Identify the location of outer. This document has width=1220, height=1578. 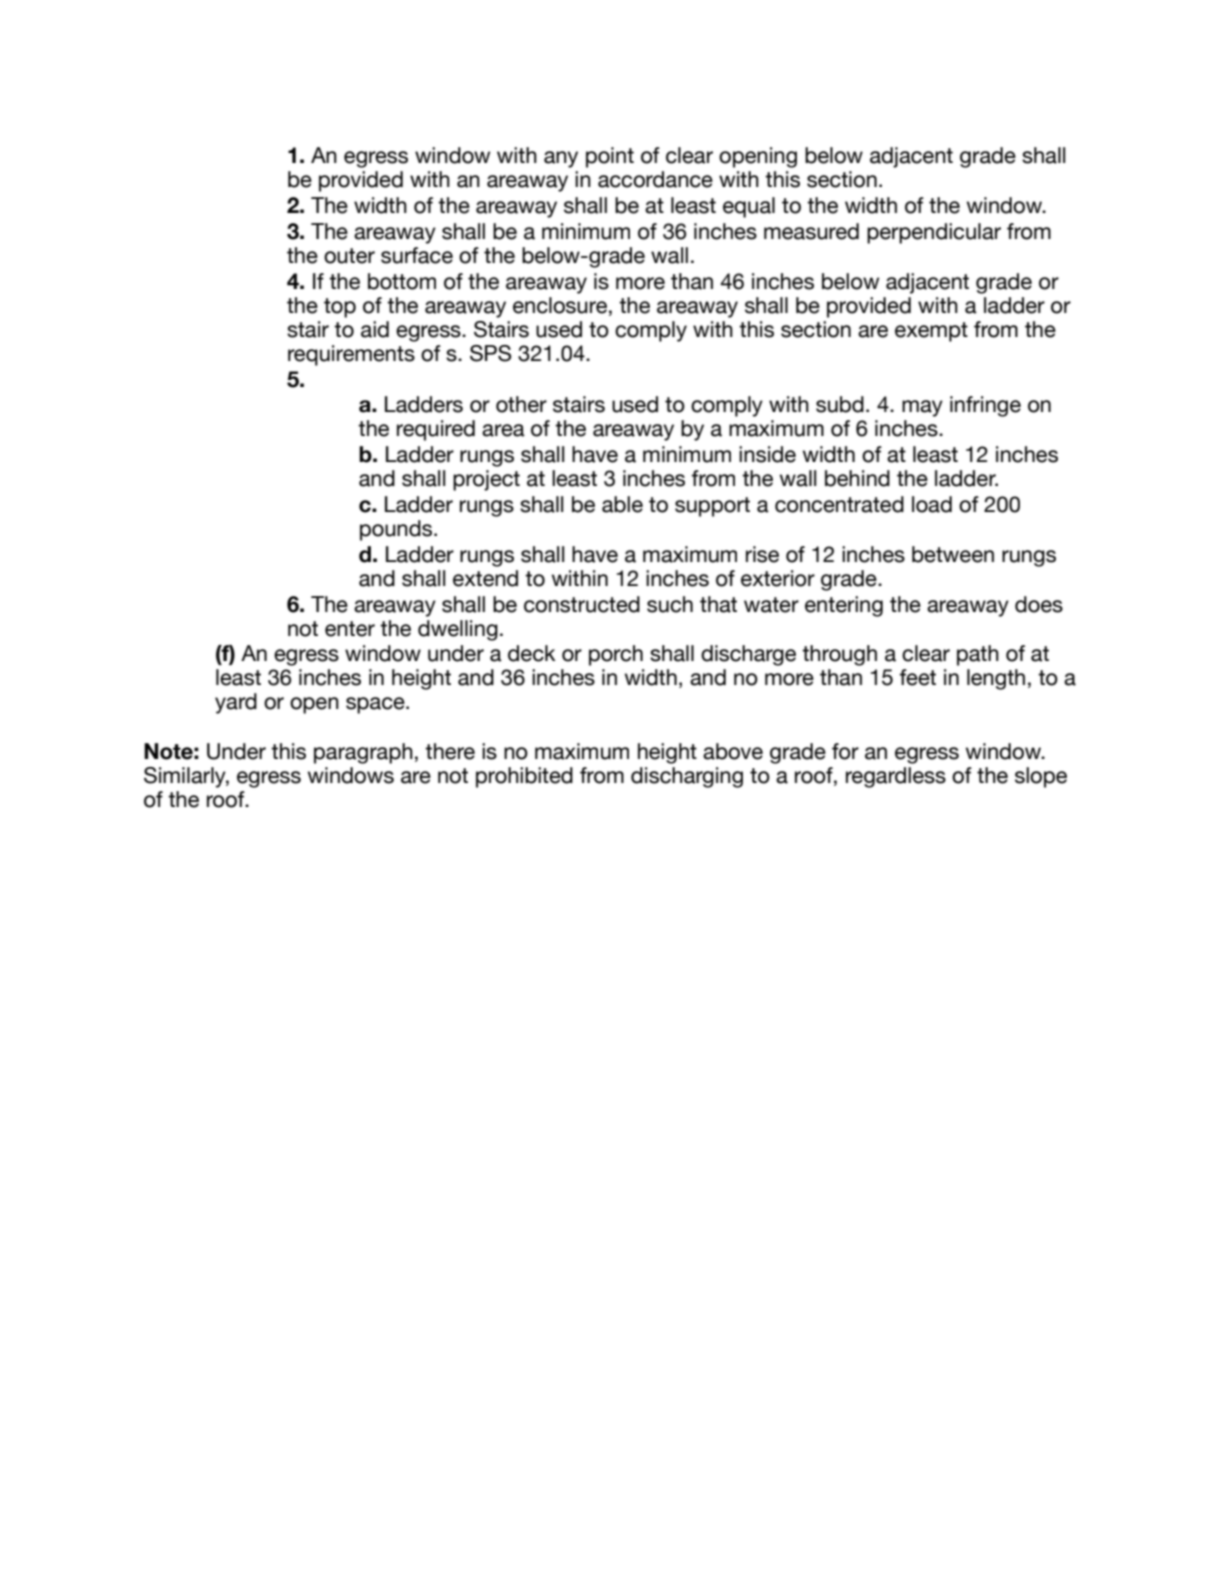
(349, 256).
